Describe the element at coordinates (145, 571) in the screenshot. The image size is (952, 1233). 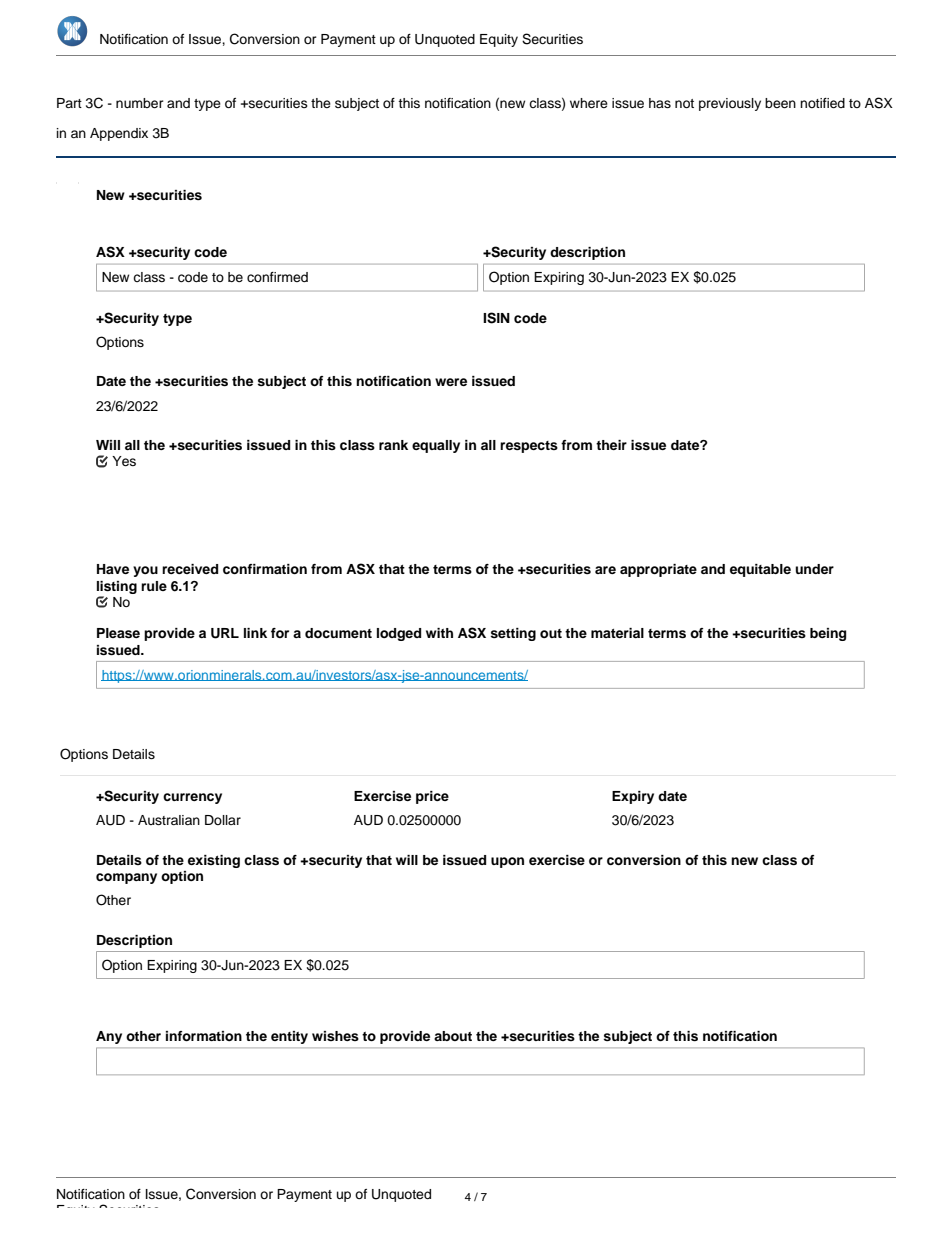
I see `you` at that location.
